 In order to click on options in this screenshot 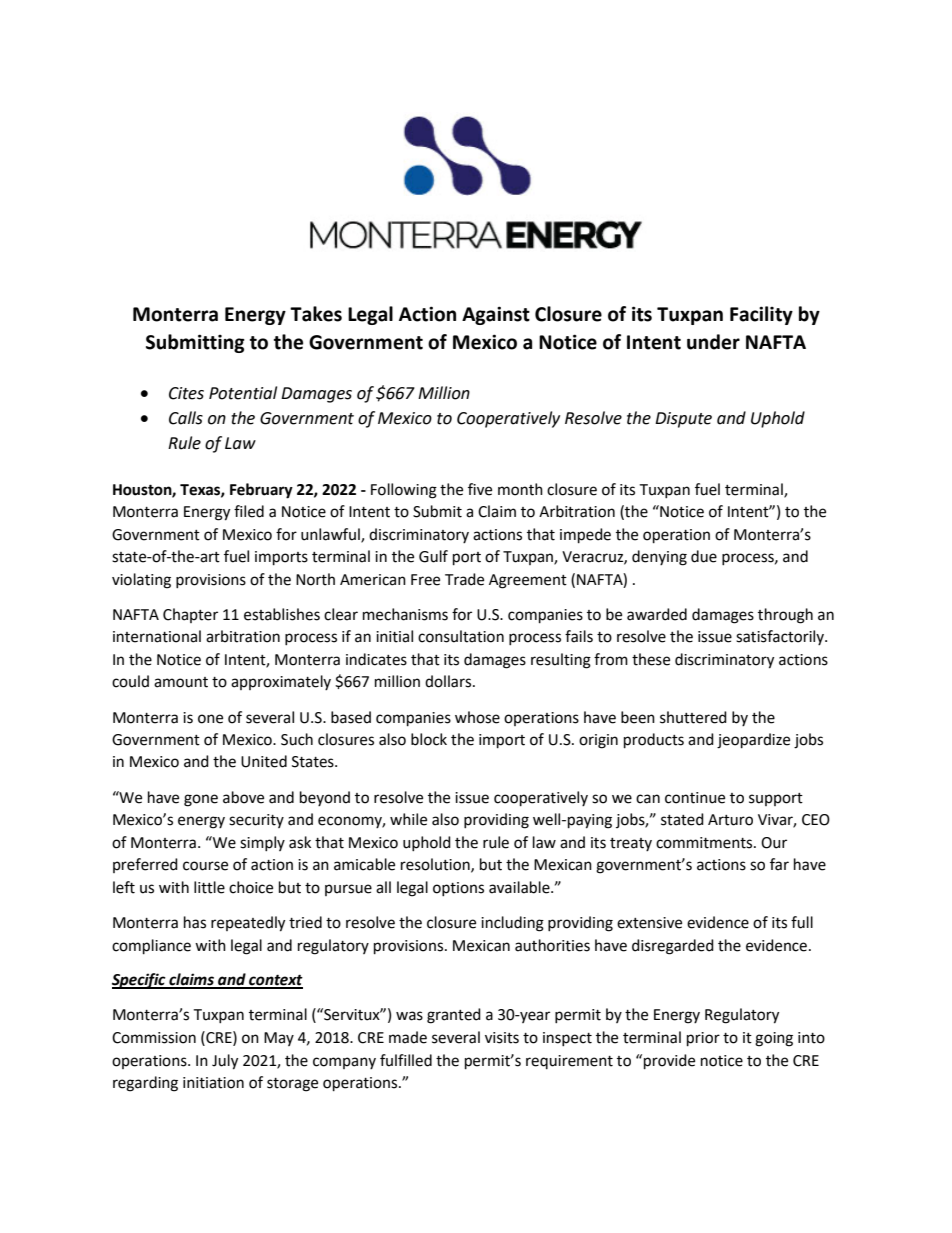, I will do `click(458, 889)`.
